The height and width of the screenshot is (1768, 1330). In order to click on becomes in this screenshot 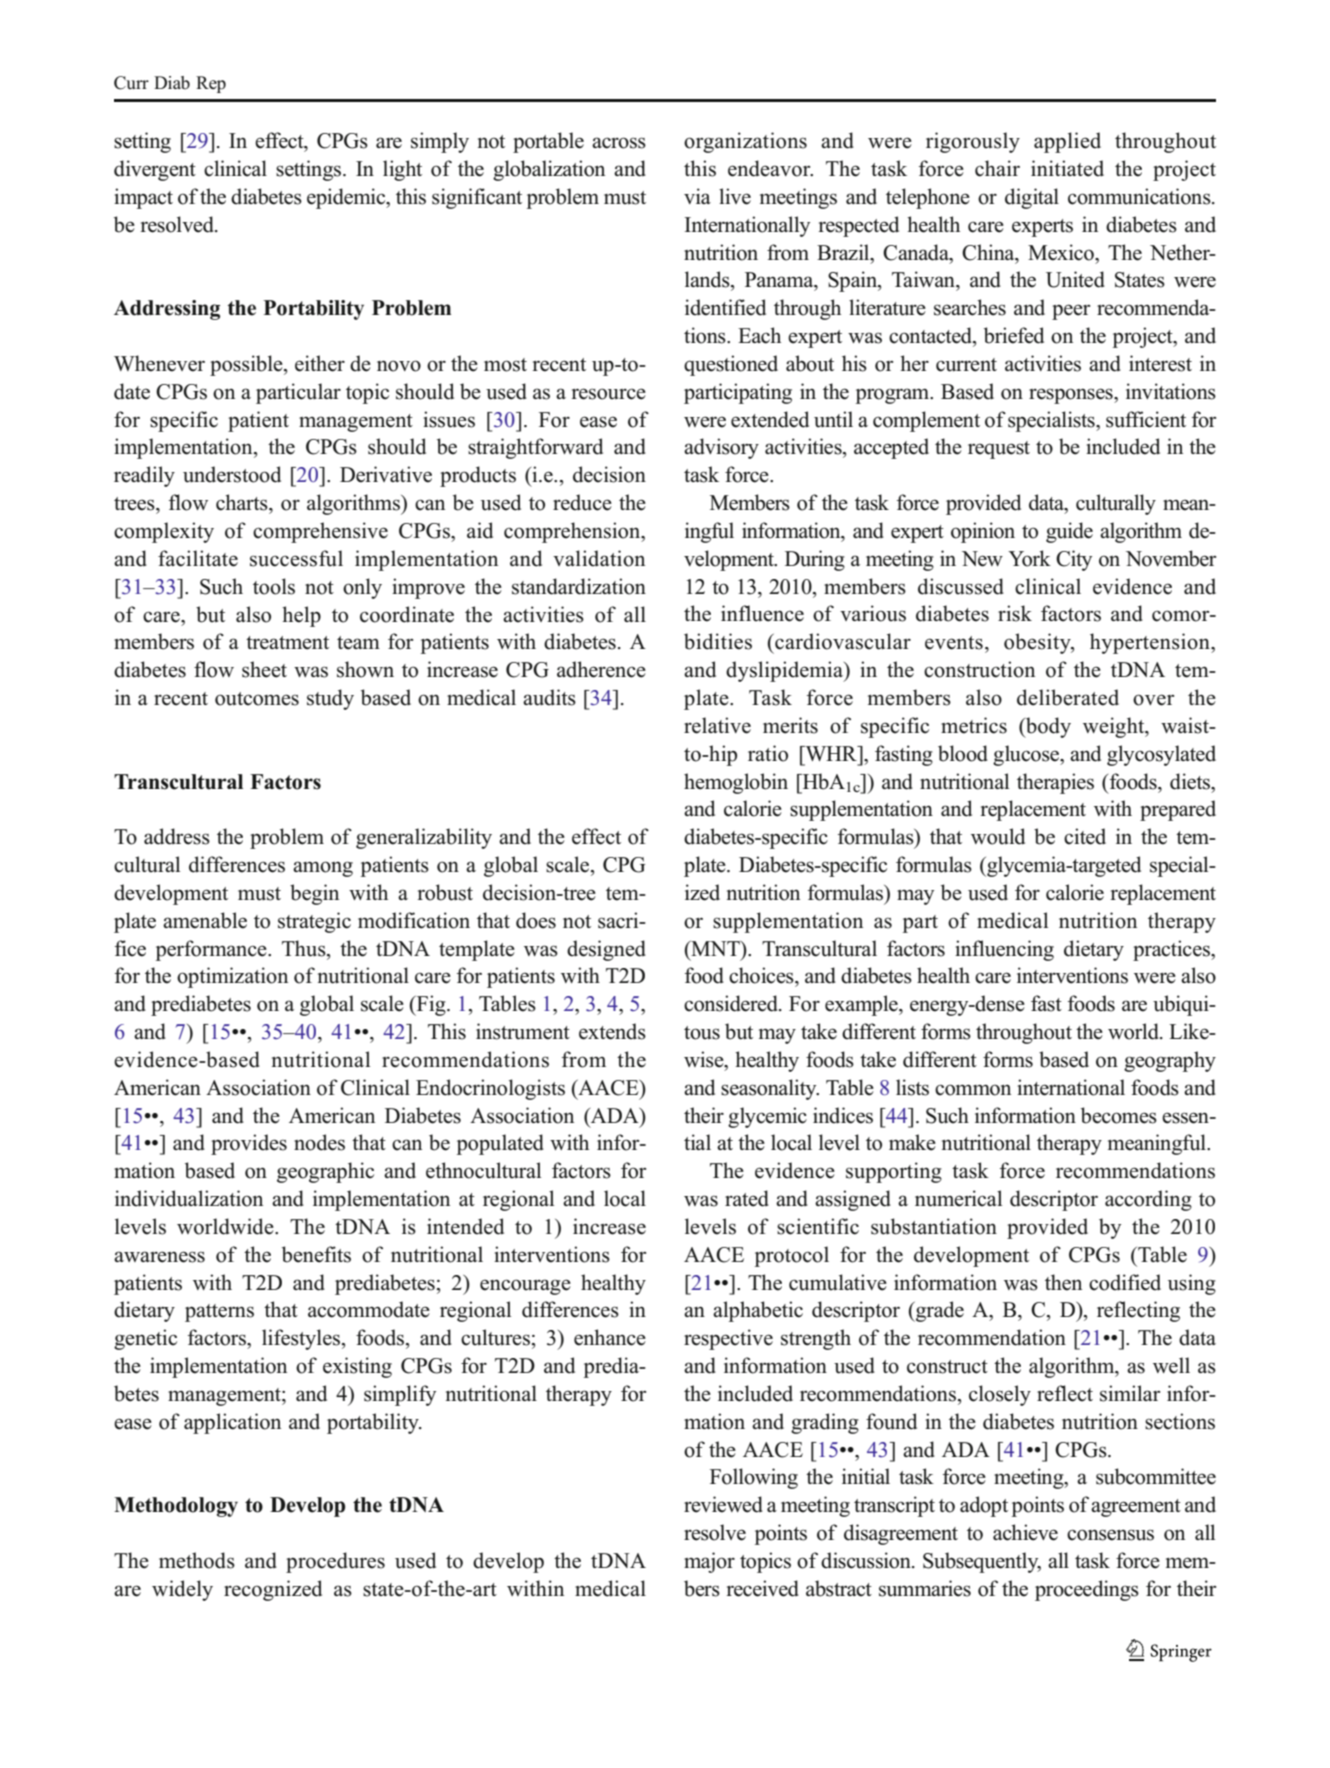, I will do `click(1119, 1115)`.
